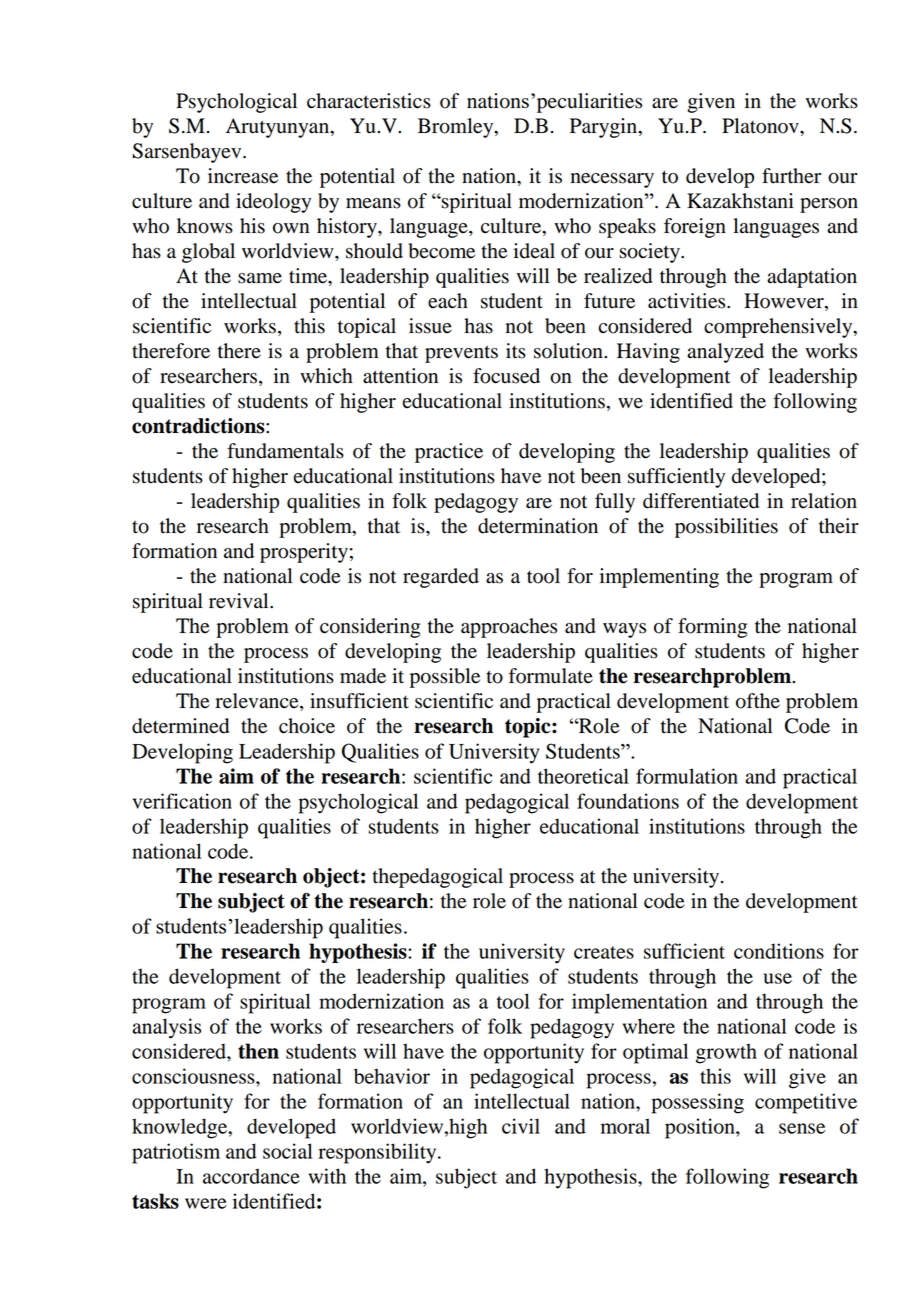 The width and height of the screenshot is (924, 1308). Describe the element at coordinates (612, 180) in the screenshot. I see `necessary` at that location.
